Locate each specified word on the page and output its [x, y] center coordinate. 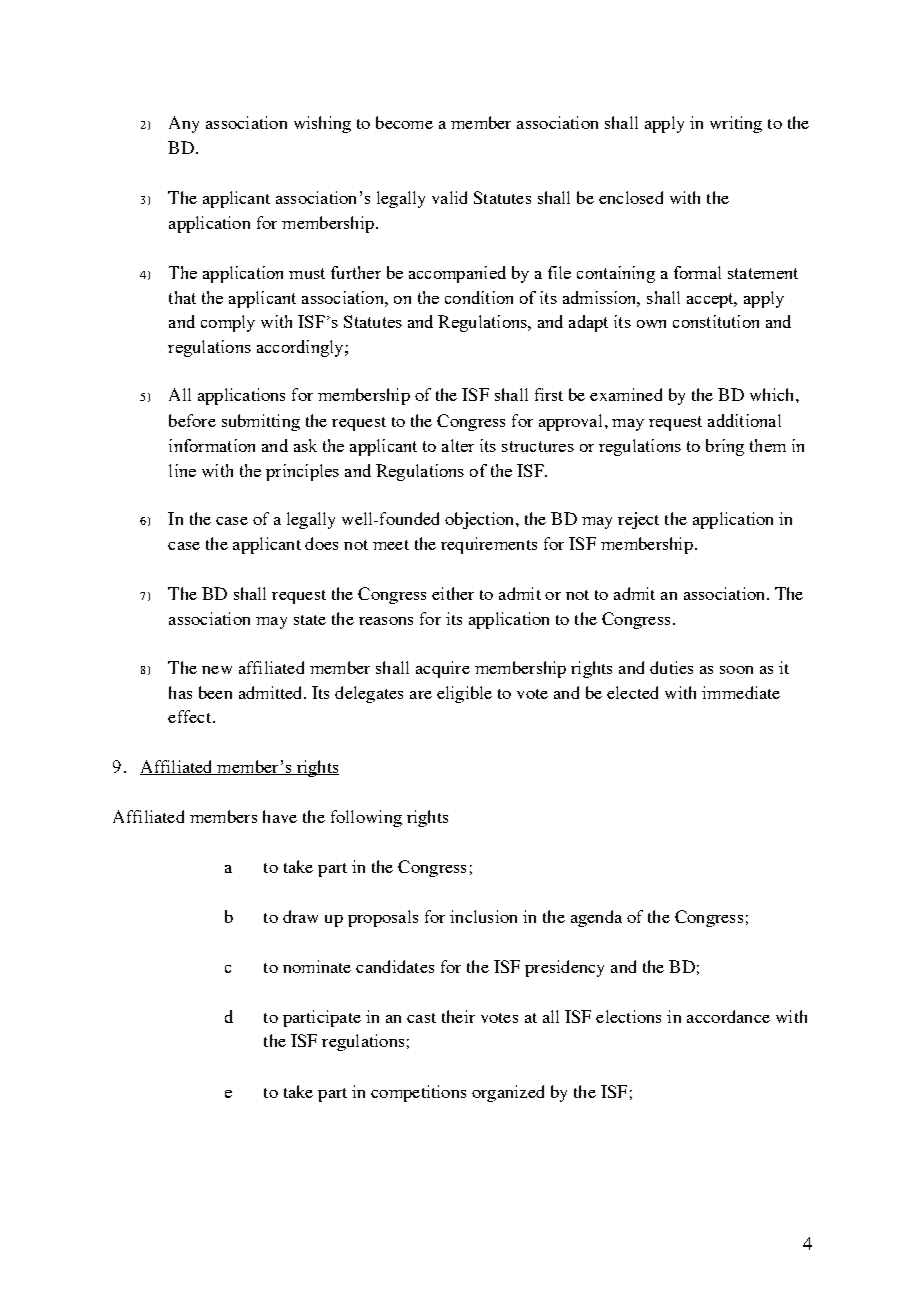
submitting [261, 422]
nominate [317, 966]
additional [744, 420]
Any [184, 124]
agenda [596, 918]
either [453, 593]
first [549, 394]
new [217, 670]
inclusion [483, 916]
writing [736, 124]
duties [671, 667]
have [280, 816]
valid [449, 197]
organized [508, 1093]
